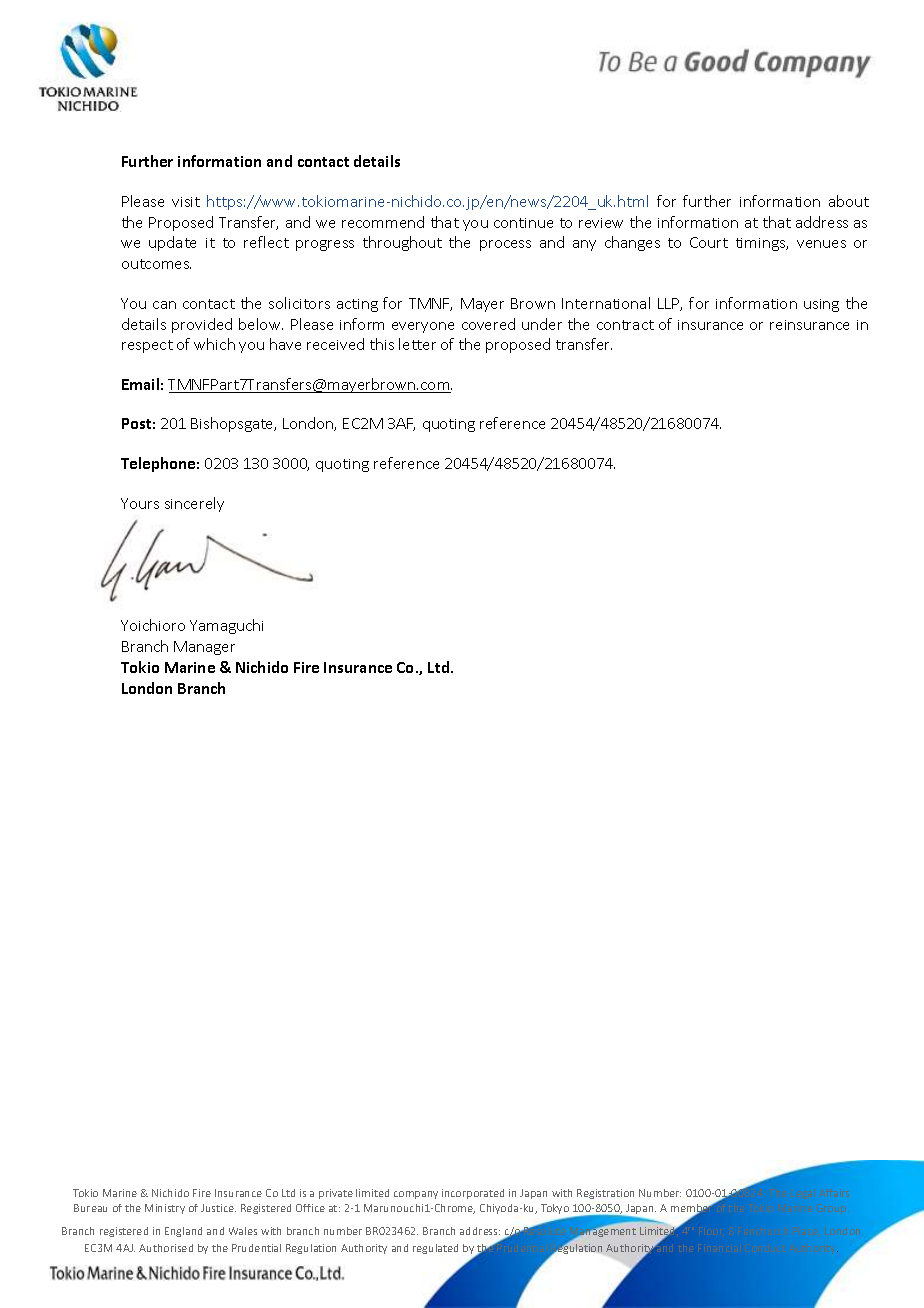  I want to click on regulated, so click(435, 1249).
